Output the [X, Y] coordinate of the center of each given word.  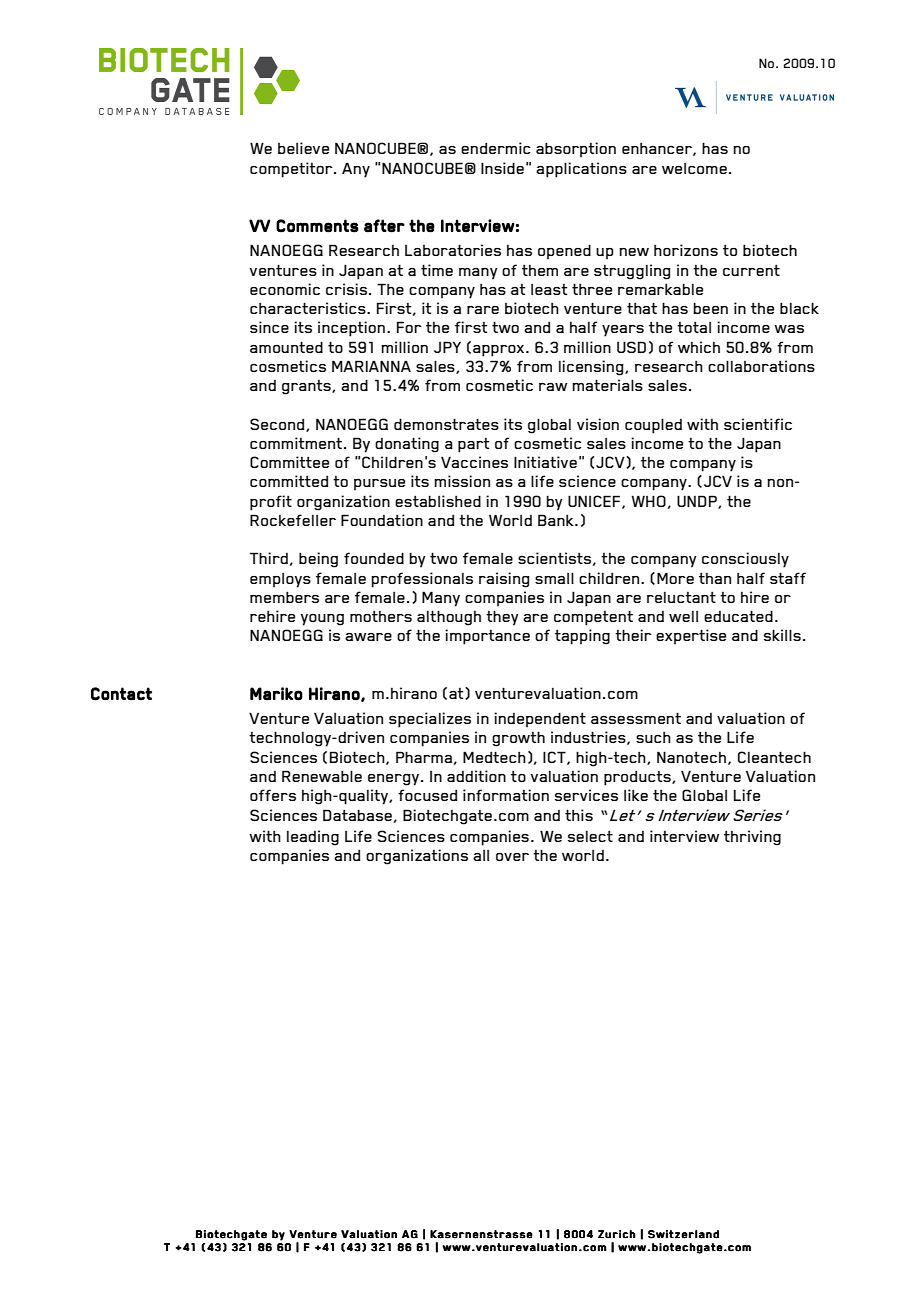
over [512, 857]
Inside [502, 168]
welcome [694, 168]
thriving [752, 838]
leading [313, 838]
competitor [292, 170]
